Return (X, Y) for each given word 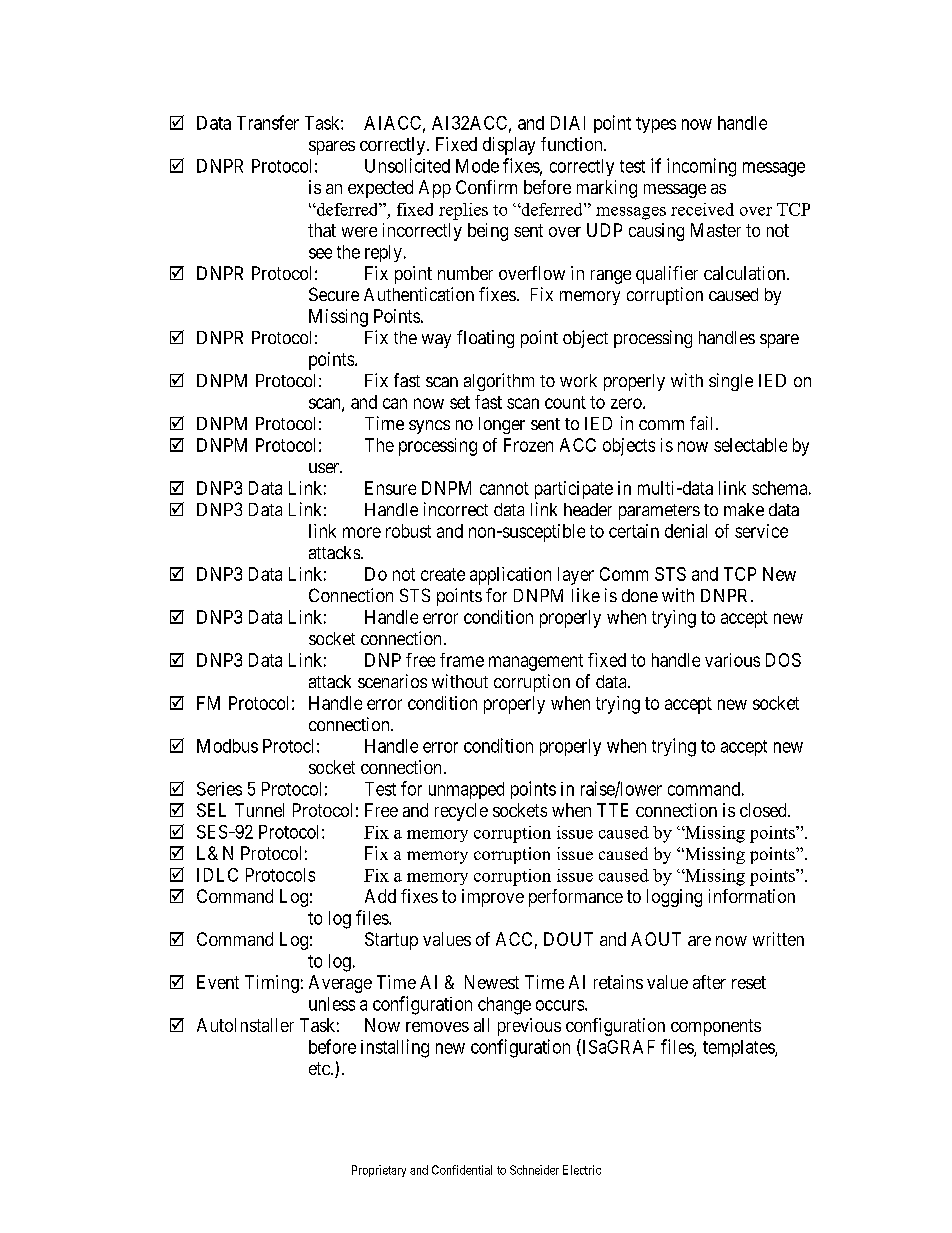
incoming (701, 167)
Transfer (268, 122)
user (325, 468)
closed (764, 810)
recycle (461, 812)
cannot (504, 488)
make (744, 509)
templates (739, 1048)
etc (320, 1068)
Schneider (534, 1170)
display (509, 146)
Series (219, 789)
